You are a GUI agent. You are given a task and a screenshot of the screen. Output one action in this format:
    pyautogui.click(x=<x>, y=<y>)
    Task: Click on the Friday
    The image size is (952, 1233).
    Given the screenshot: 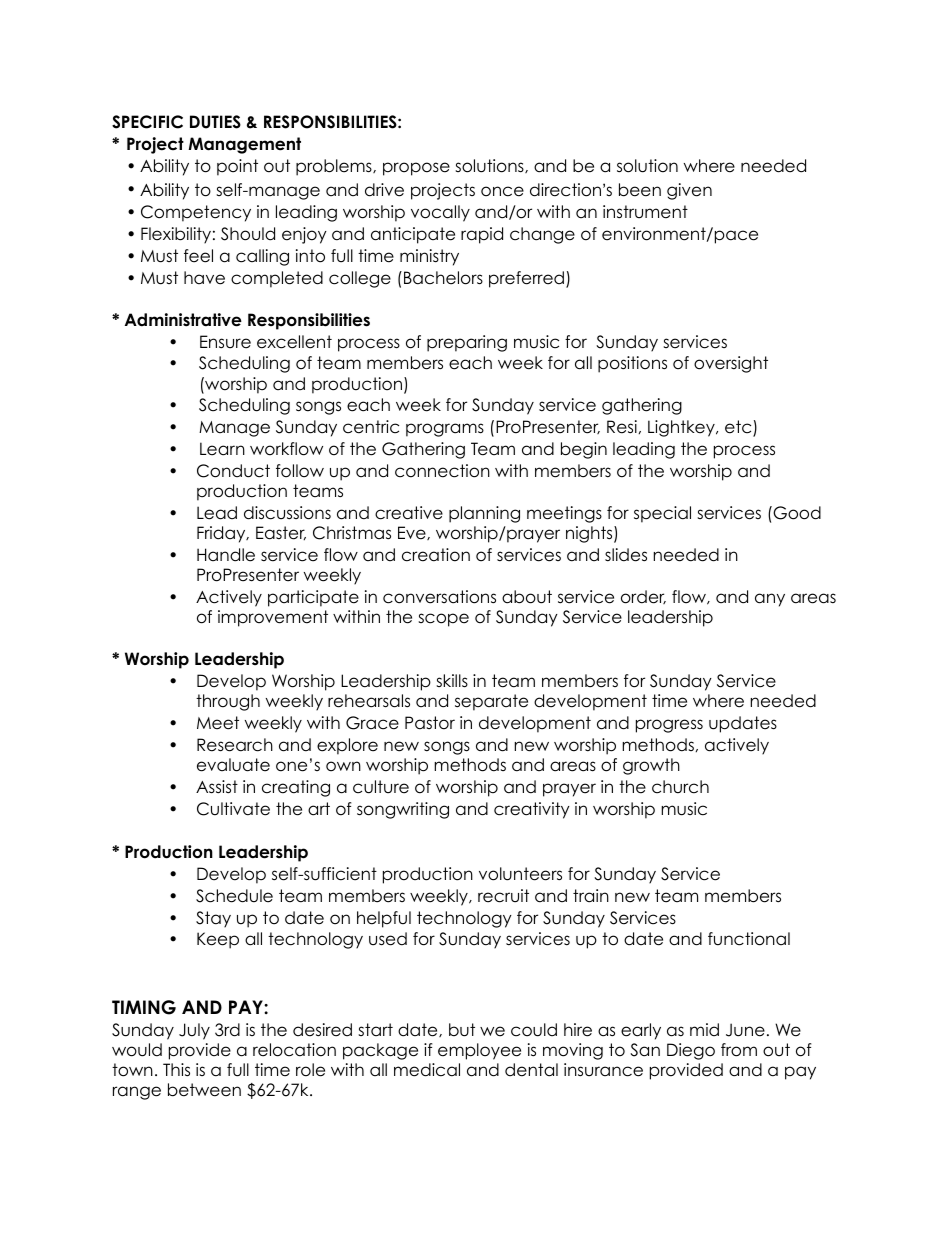 What is the action you would take?
    pyautogui.click(x=222, y=534)
